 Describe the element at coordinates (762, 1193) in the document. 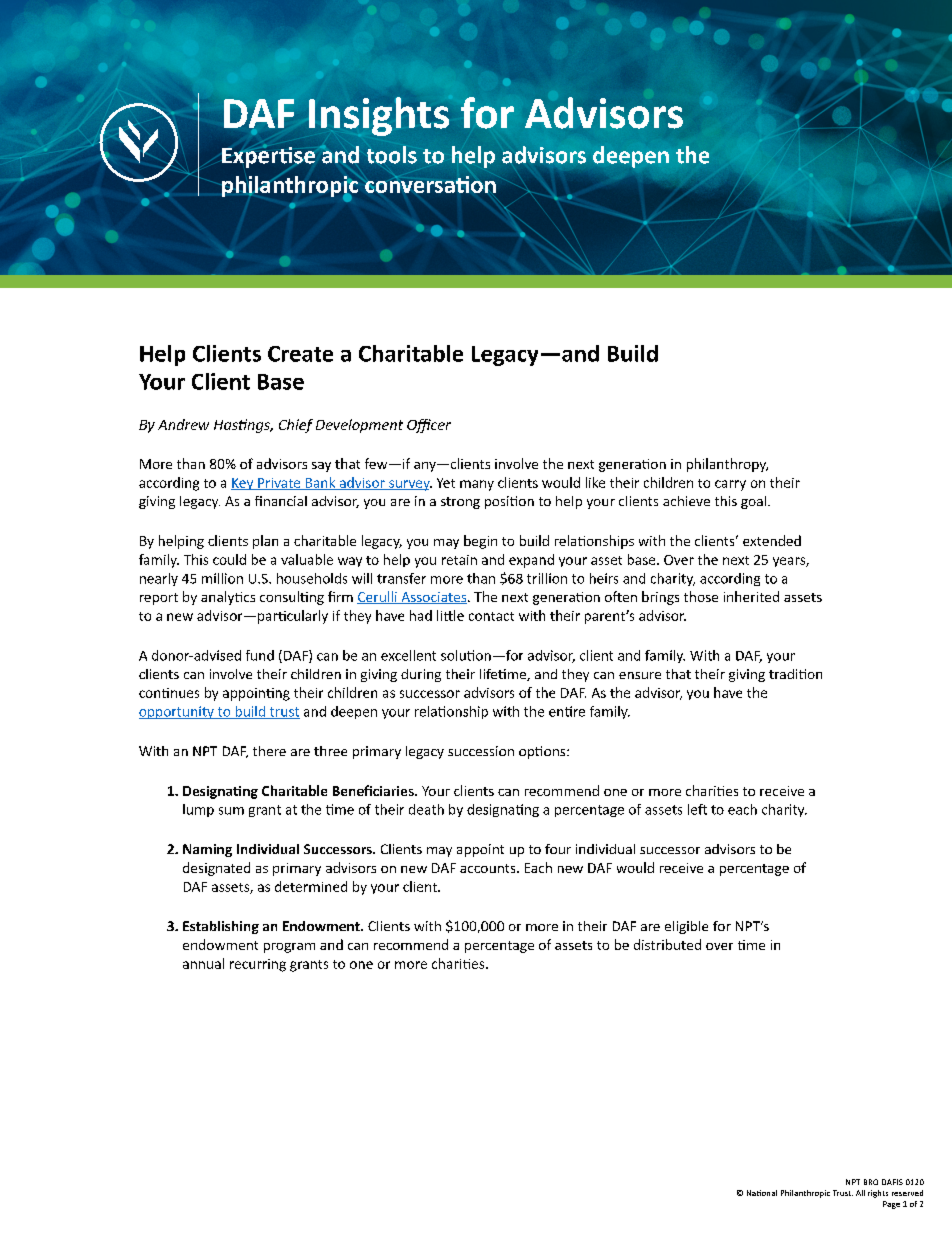

I see `National` at that location.
